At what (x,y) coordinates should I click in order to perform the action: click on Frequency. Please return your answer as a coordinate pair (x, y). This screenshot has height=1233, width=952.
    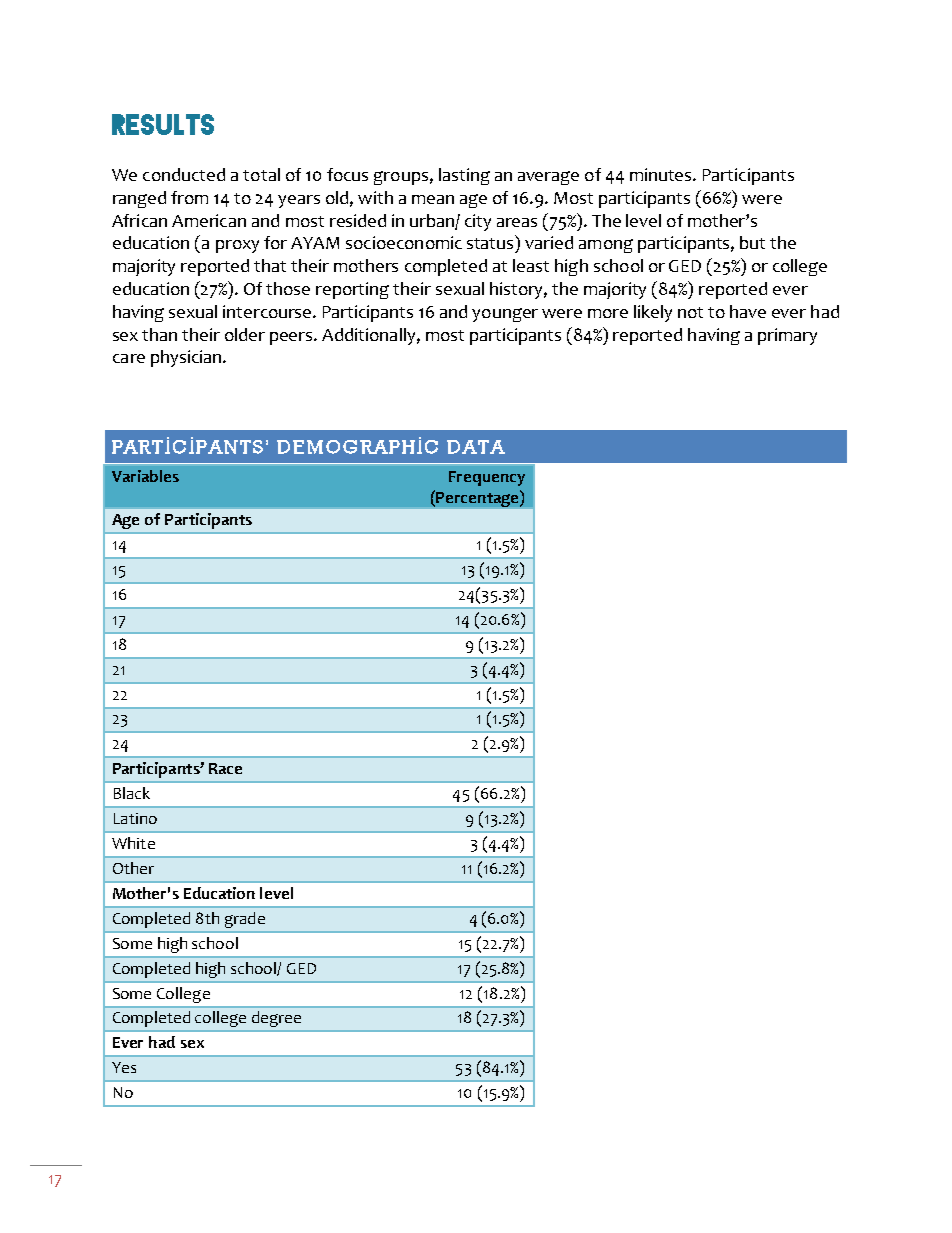
    Looking at the image, I should click on (487, 478).
